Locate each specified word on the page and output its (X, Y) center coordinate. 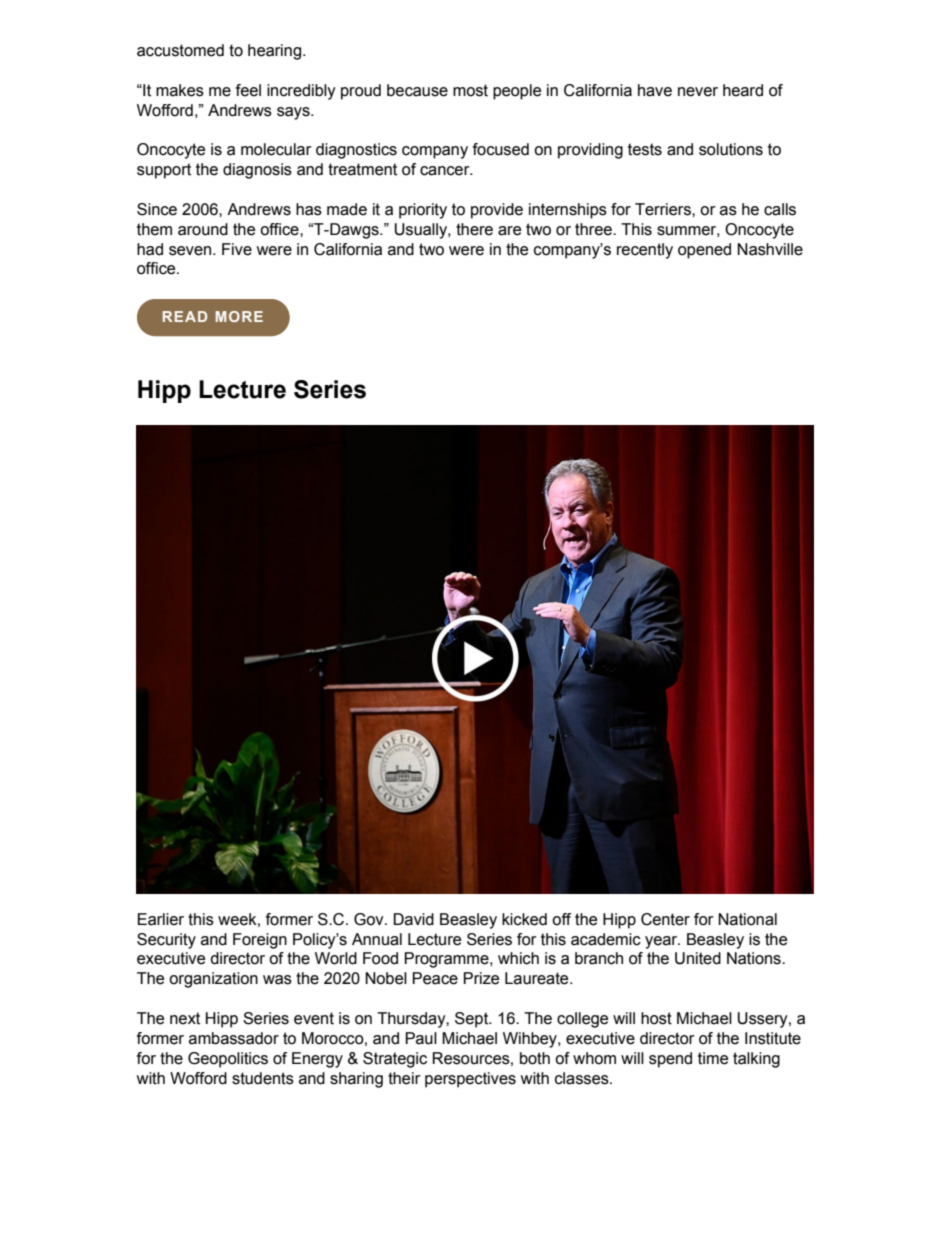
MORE (239, 316)
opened (704, 251)
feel (248, 90)
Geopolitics (228, 1060)
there (474, 229)
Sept (473, 1020)
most (470, 90)
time (713, 1058)
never (698, 92)
